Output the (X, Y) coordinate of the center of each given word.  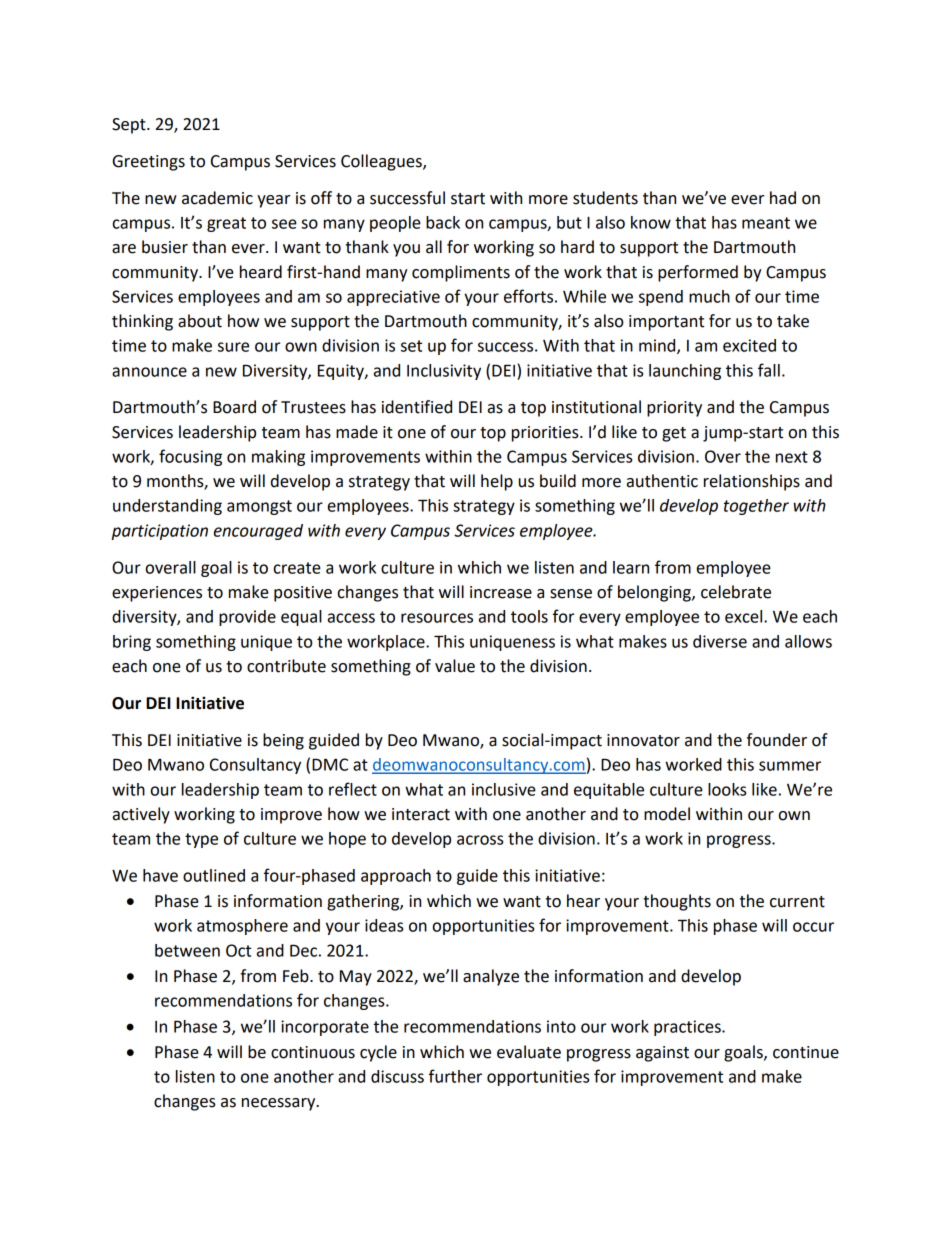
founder (777, 740)
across (480, 840)
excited (749, 345)
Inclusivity (444, 372)
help (497, 482)
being (283, 741)
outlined (214, 875)
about (200, 321)
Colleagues (382, 162)
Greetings (149, 163)
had (783, 198)
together (756, 507)
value (455, 666)
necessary (280, 1104)
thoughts (677, 902)
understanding (167, 507)
